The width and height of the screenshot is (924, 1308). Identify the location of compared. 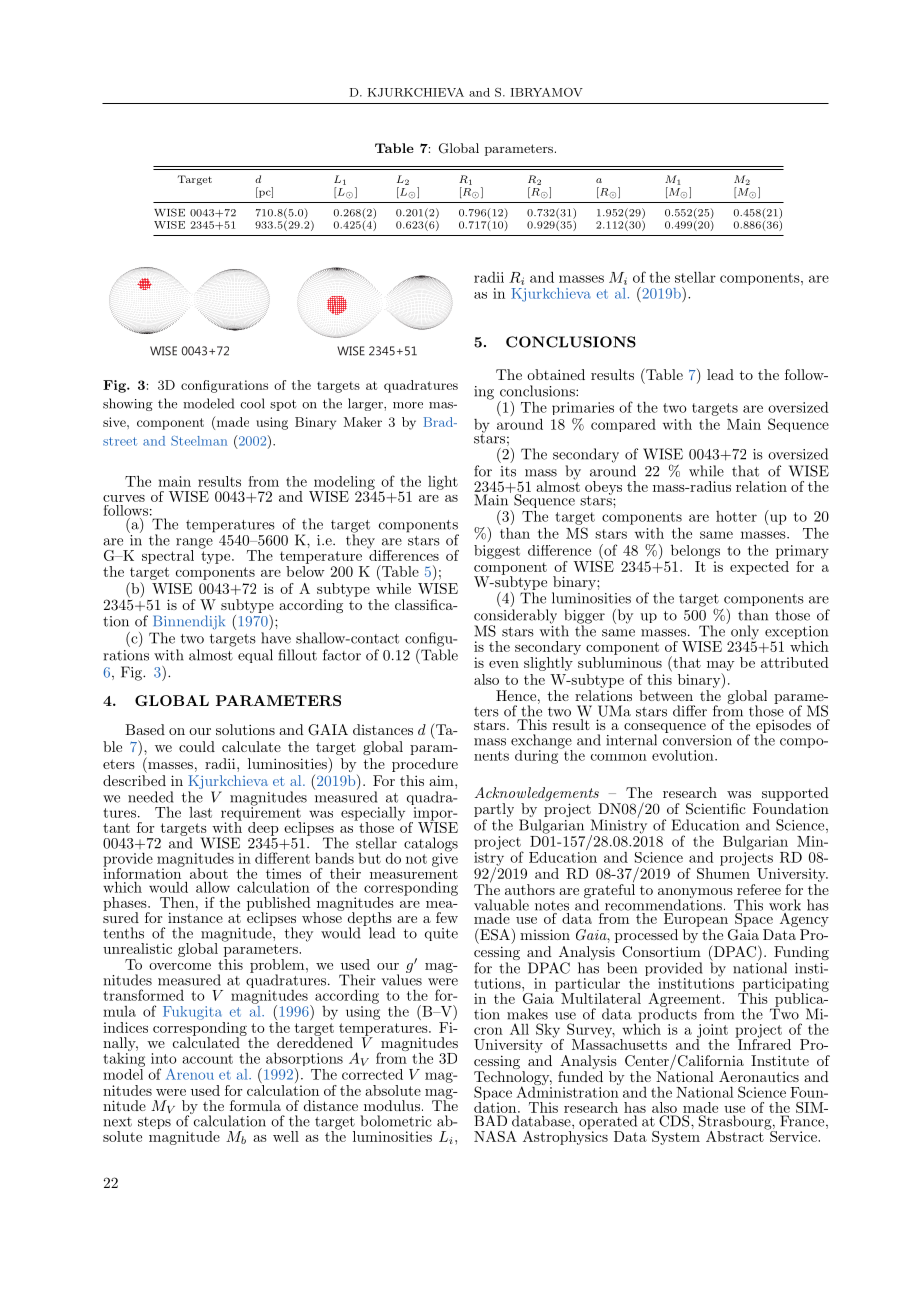
(623, 425).
